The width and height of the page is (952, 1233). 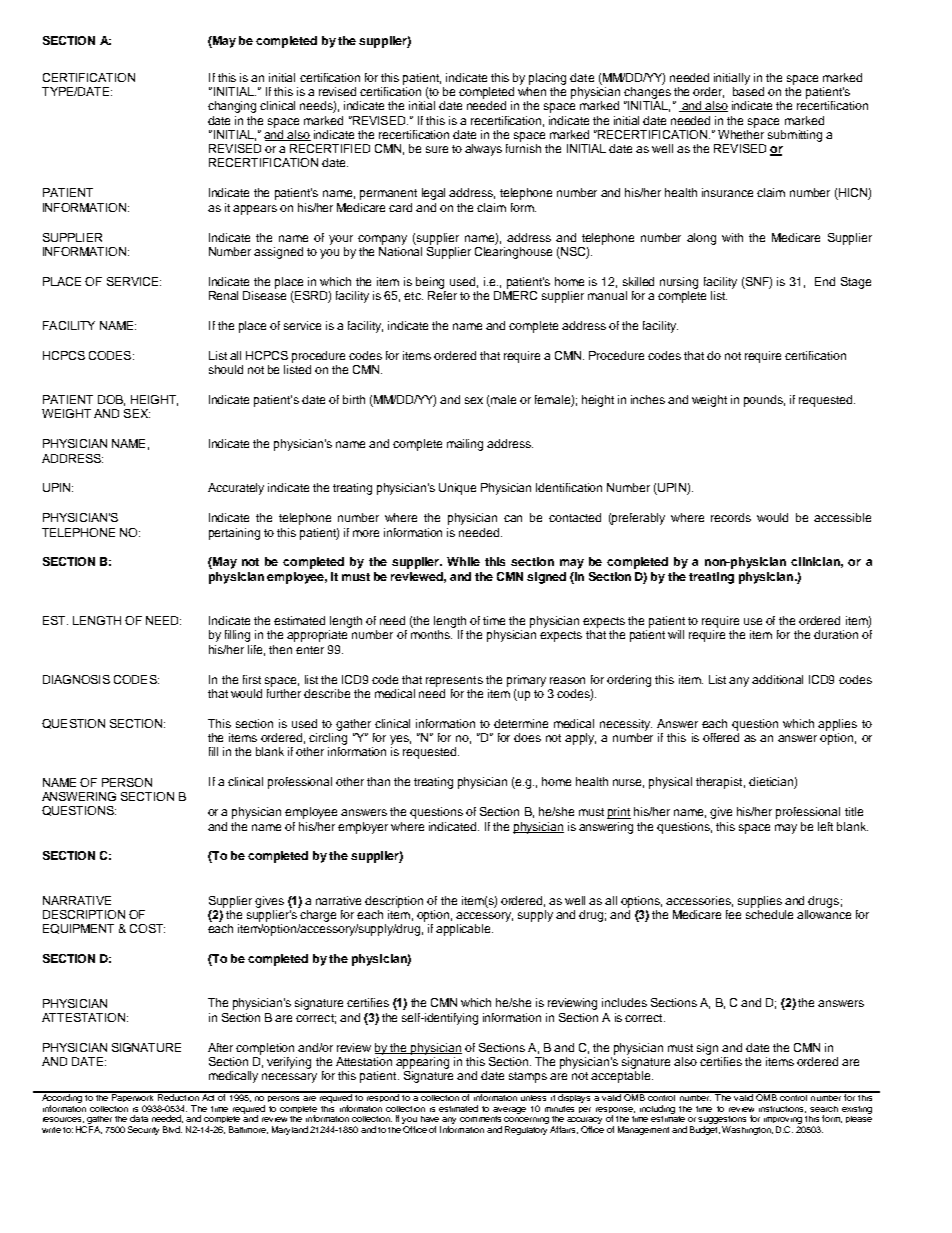 I want to click on have, so click(x=430, y=1119).
